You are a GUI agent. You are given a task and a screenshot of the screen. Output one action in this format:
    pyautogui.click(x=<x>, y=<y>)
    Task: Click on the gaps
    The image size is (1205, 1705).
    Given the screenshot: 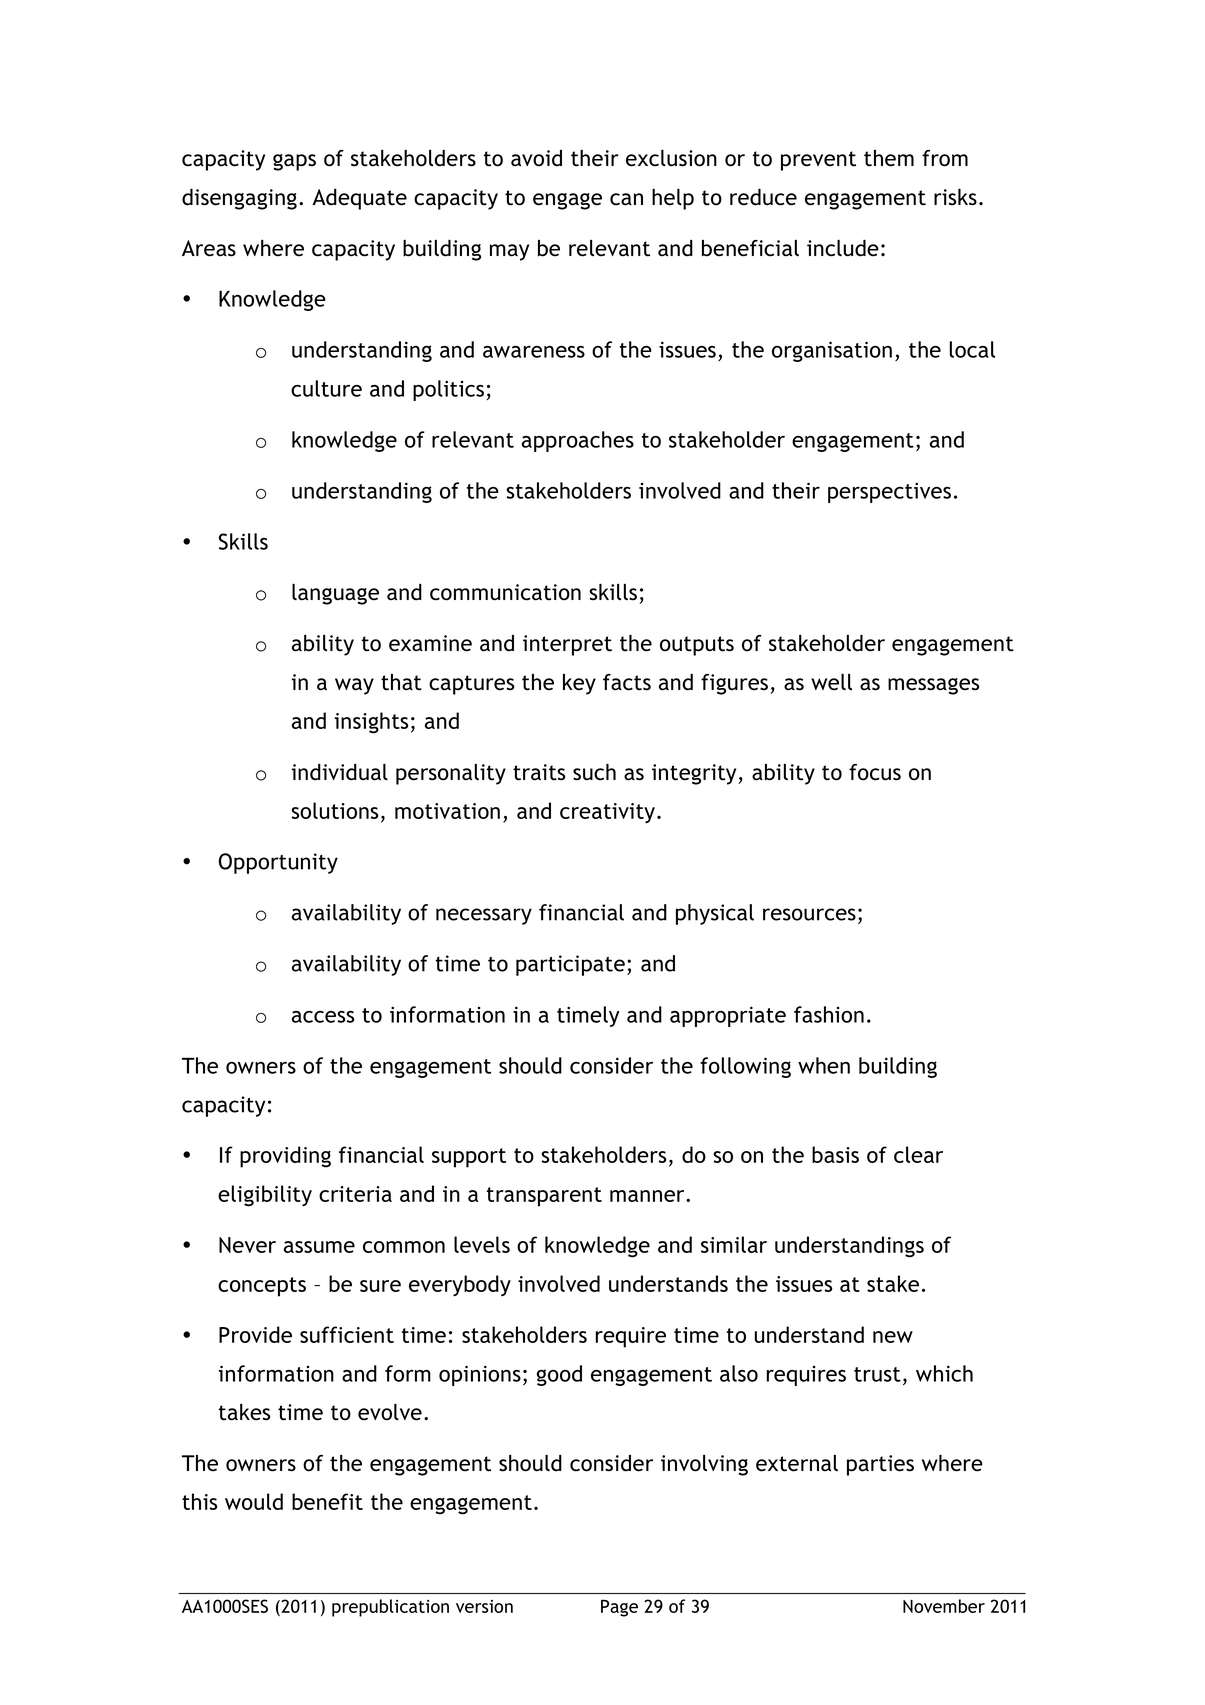 What is the action you would take?
    pyautogui.click(x=294, y=162)
